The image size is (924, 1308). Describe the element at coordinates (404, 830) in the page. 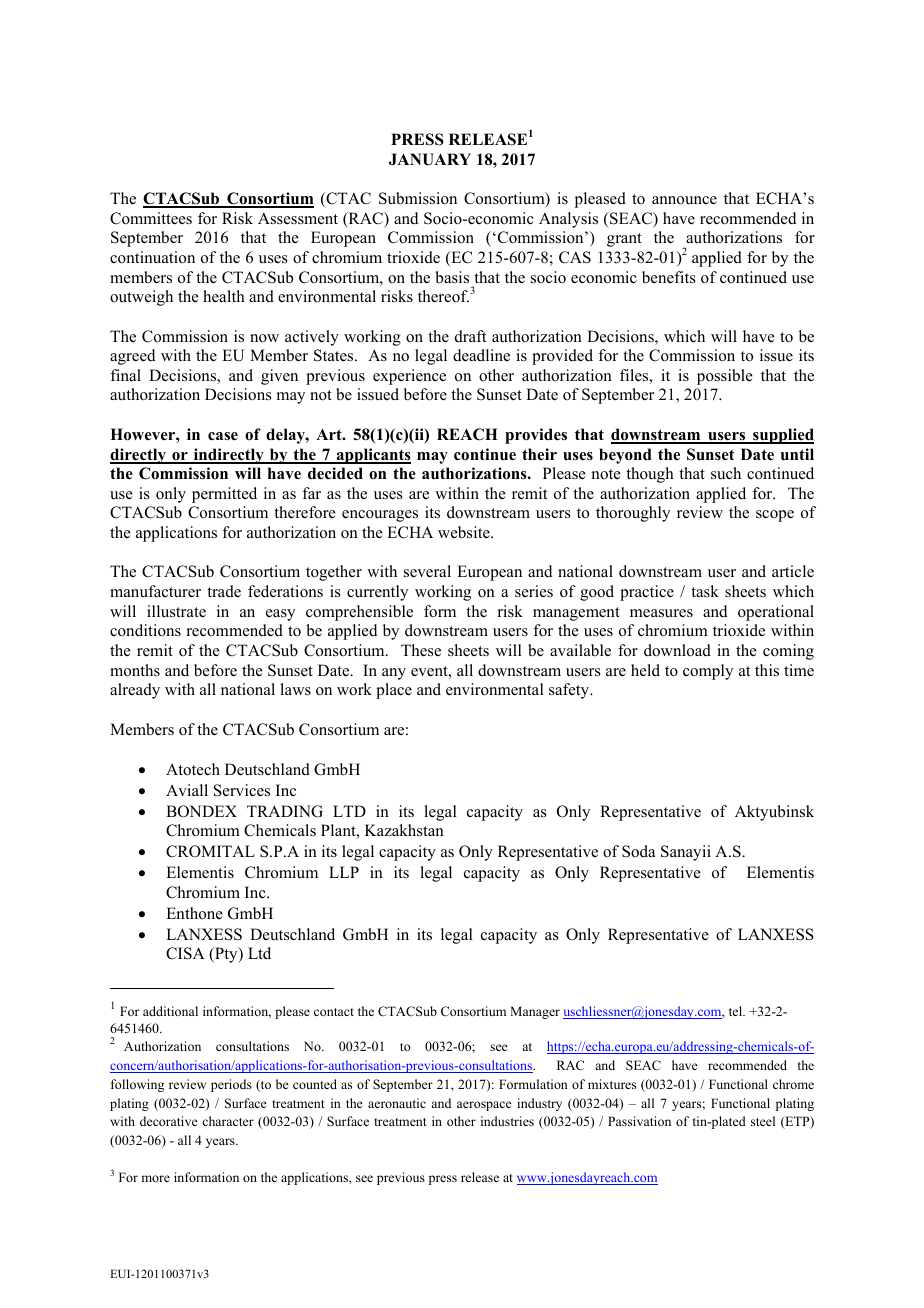

I see `Kazakhstan` at that location.
